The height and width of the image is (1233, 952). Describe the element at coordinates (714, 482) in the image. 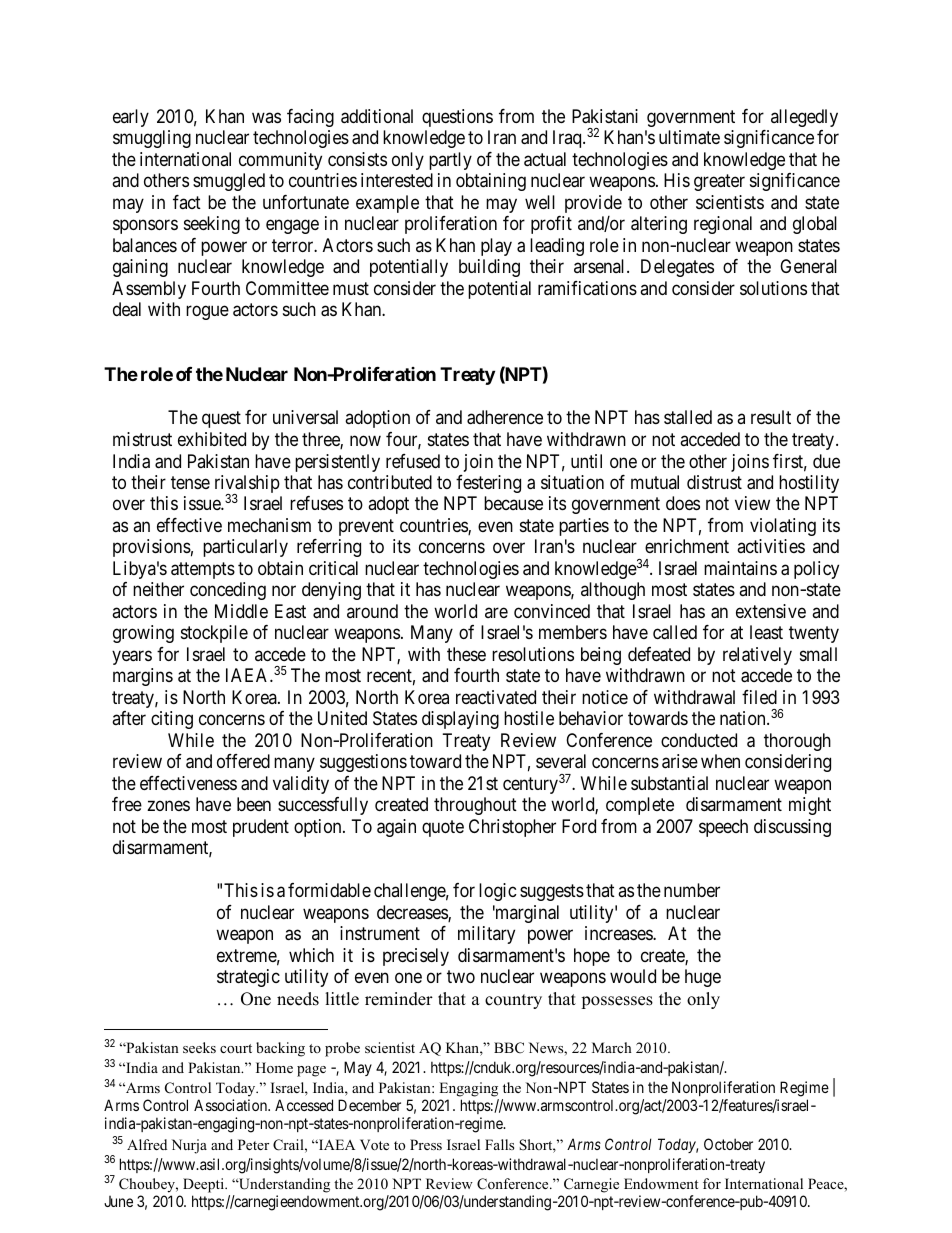

I see `distrust` at that location.
